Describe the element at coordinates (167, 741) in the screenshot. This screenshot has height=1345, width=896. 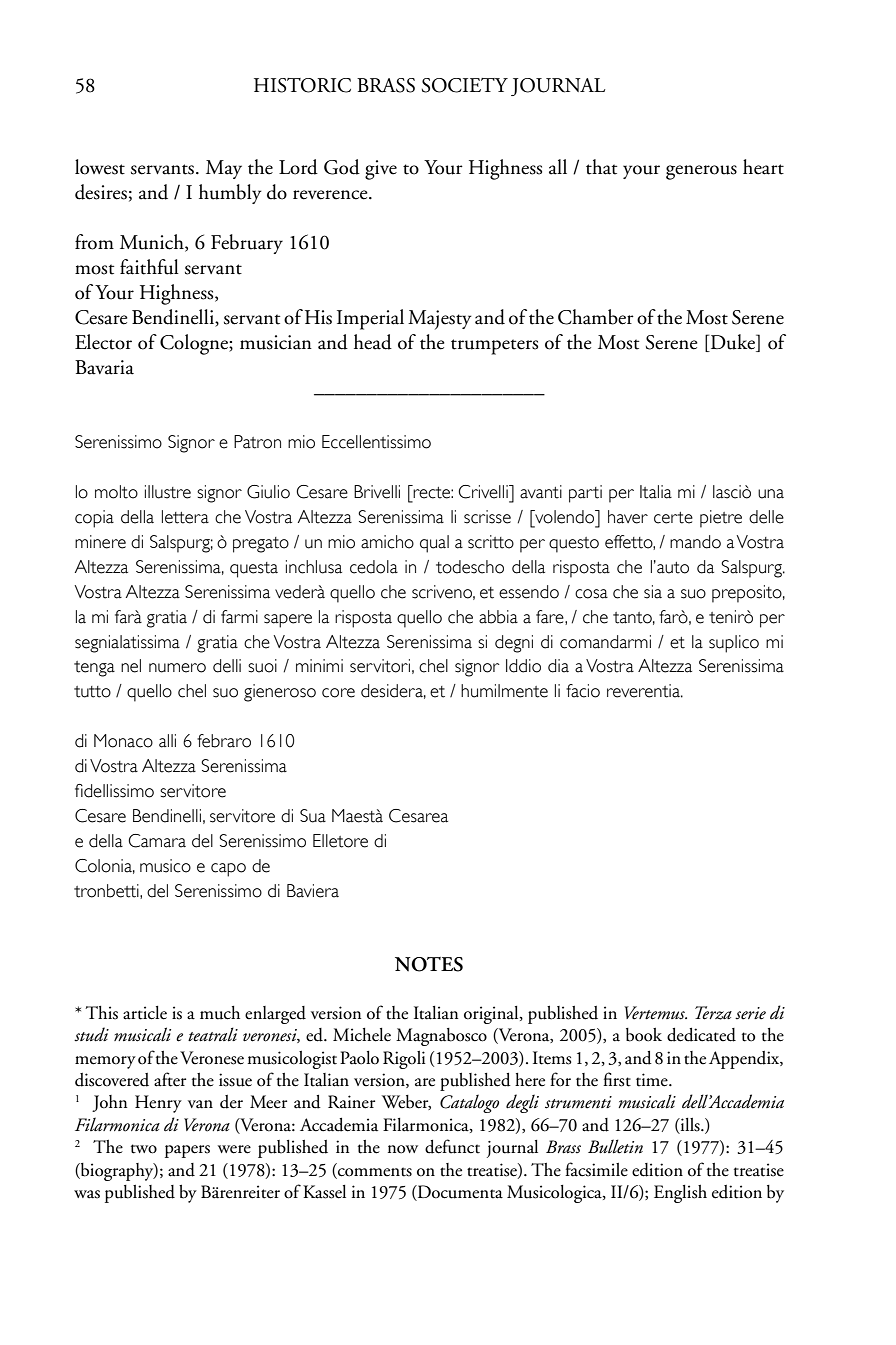
I see `alli` at that location.
